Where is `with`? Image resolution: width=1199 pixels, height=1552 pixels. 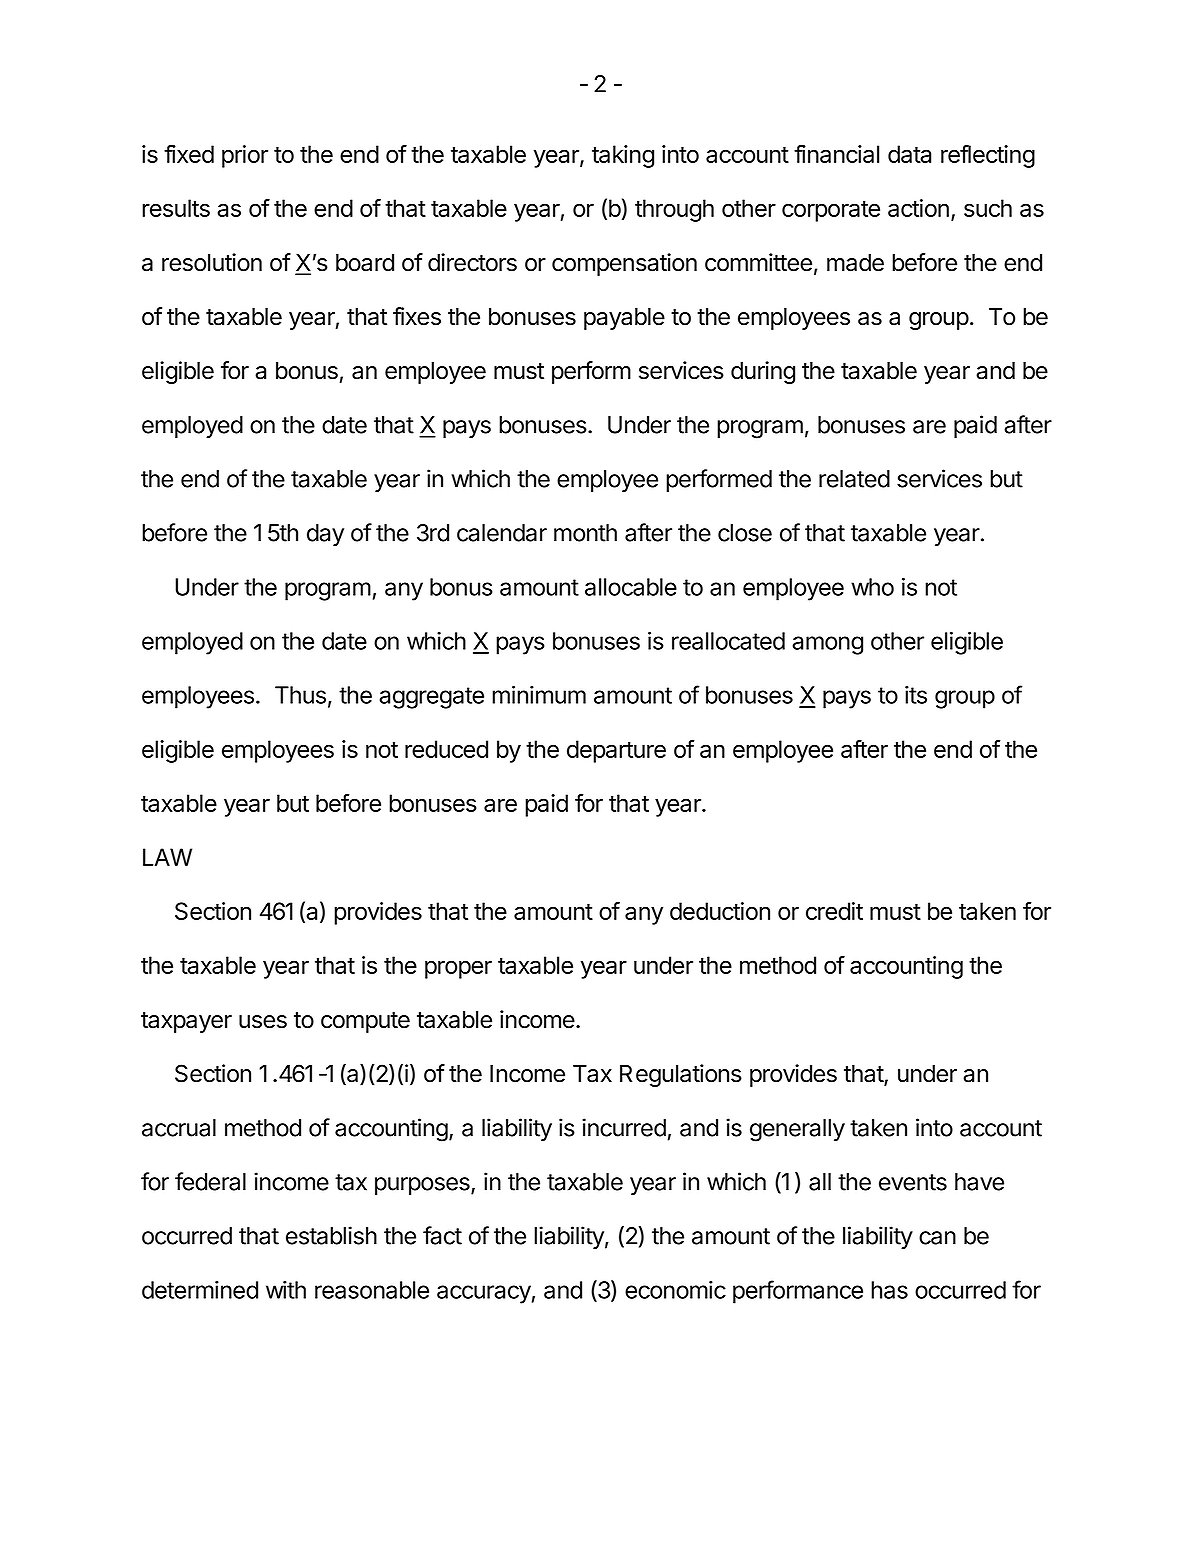 with is located at coordinates (286, 1290).
